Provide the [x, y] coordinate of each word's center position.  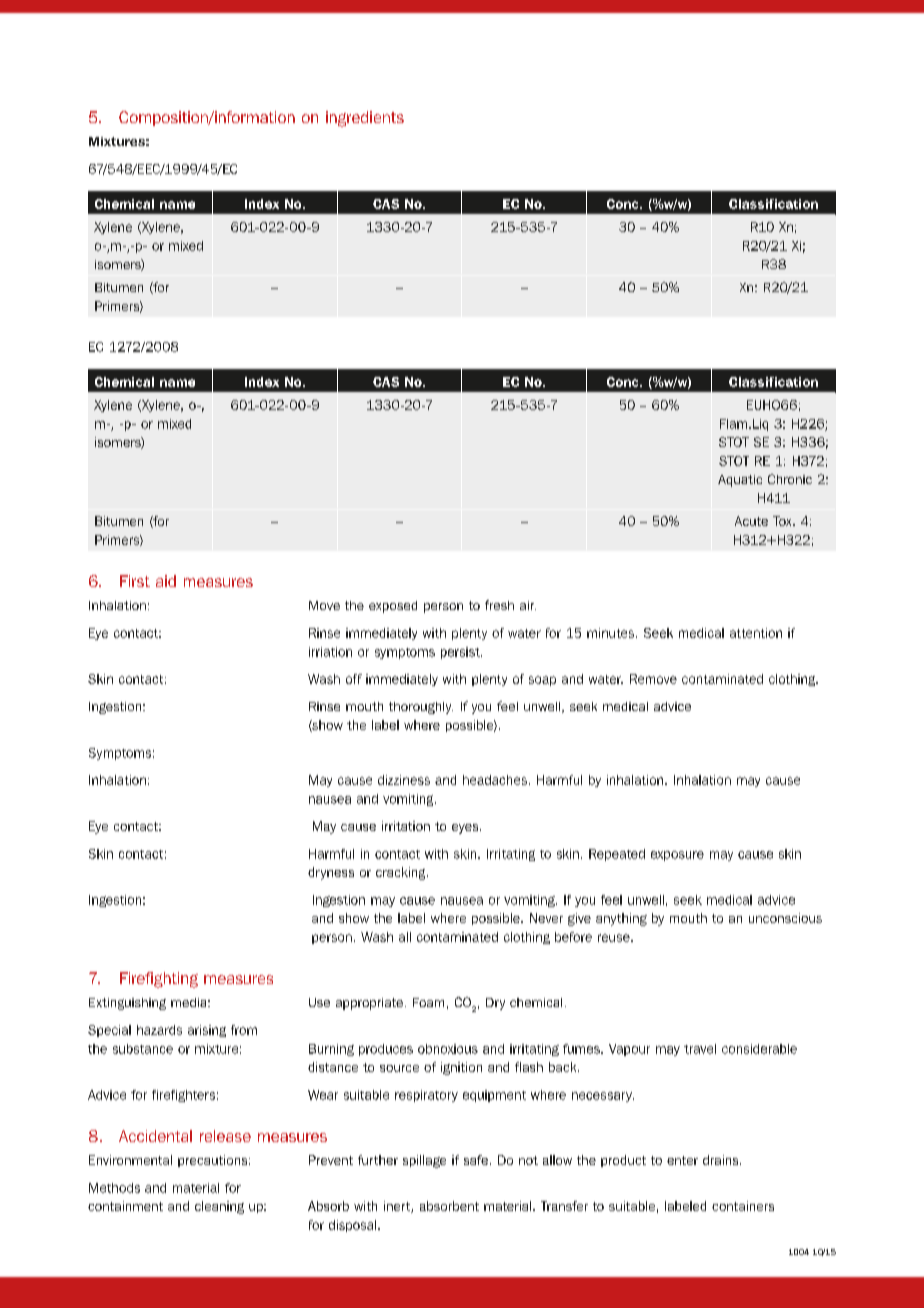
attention [756, 633]
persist [461, 653]
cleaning [219, 1207]
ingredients [365, 119]
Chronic [790, 479]
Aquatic [740, 481]
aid [166, 581]
